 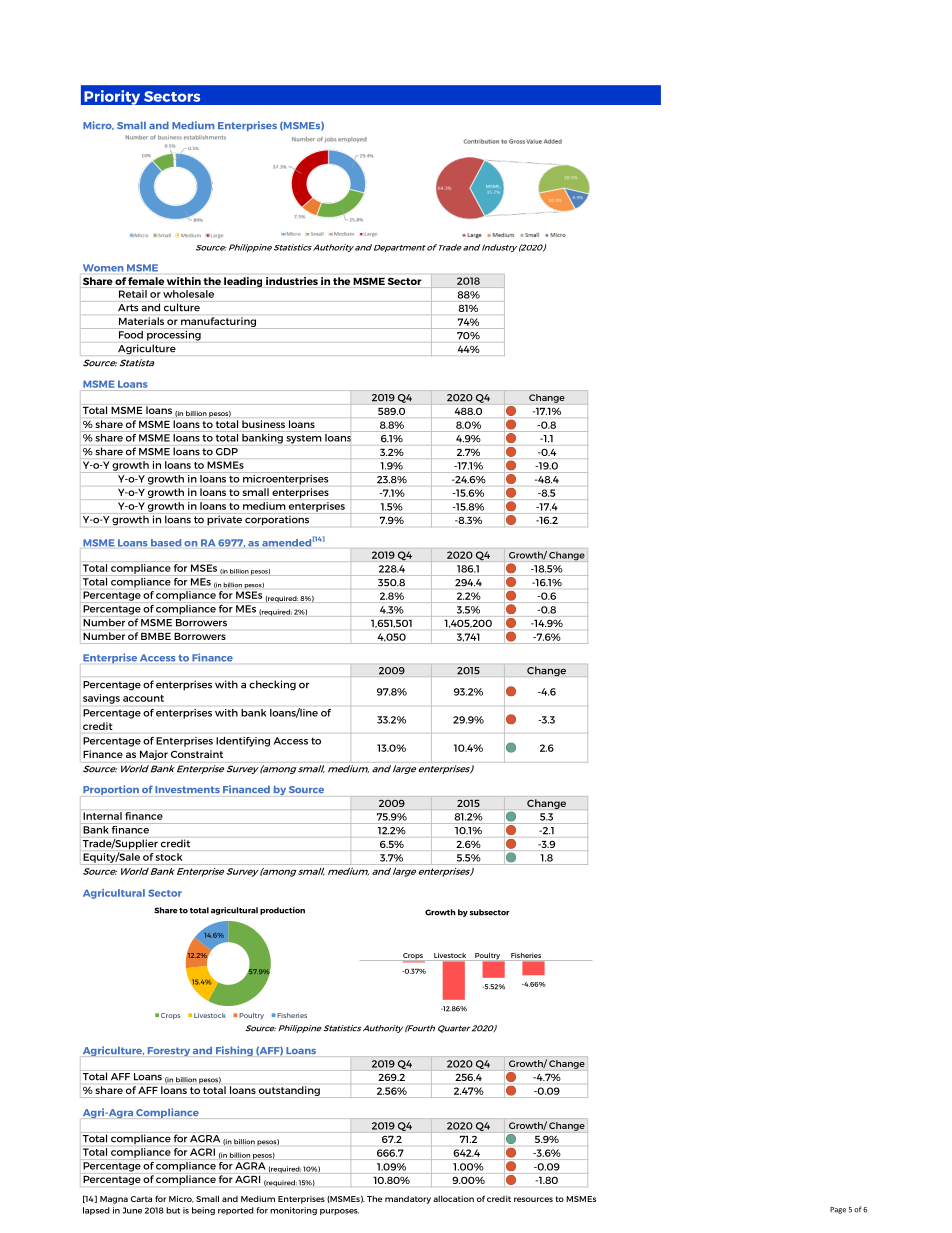 I want to click on Identifying, so click(x=243, y=742).
